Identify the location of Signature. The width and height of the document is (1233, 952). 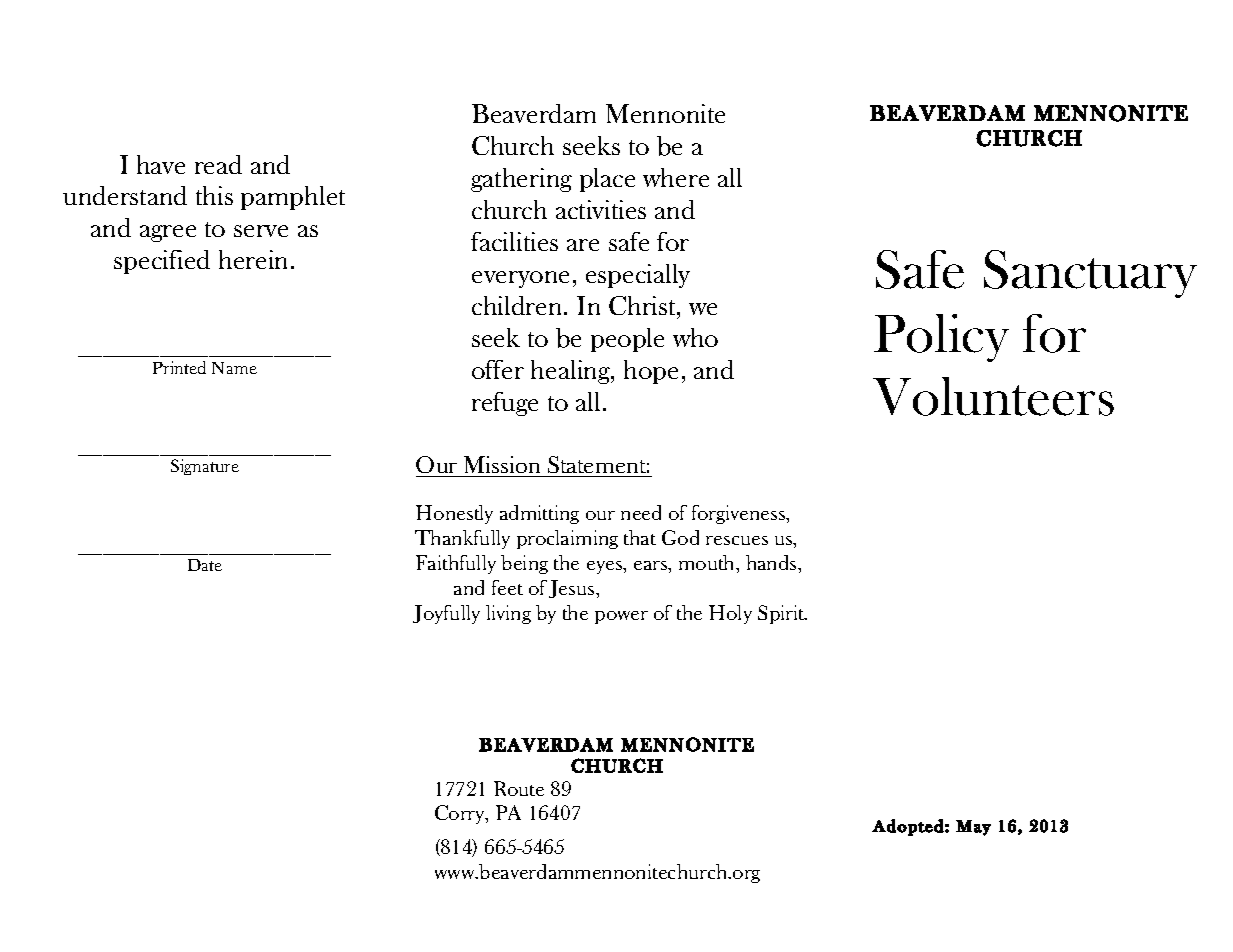
(205, 467).
